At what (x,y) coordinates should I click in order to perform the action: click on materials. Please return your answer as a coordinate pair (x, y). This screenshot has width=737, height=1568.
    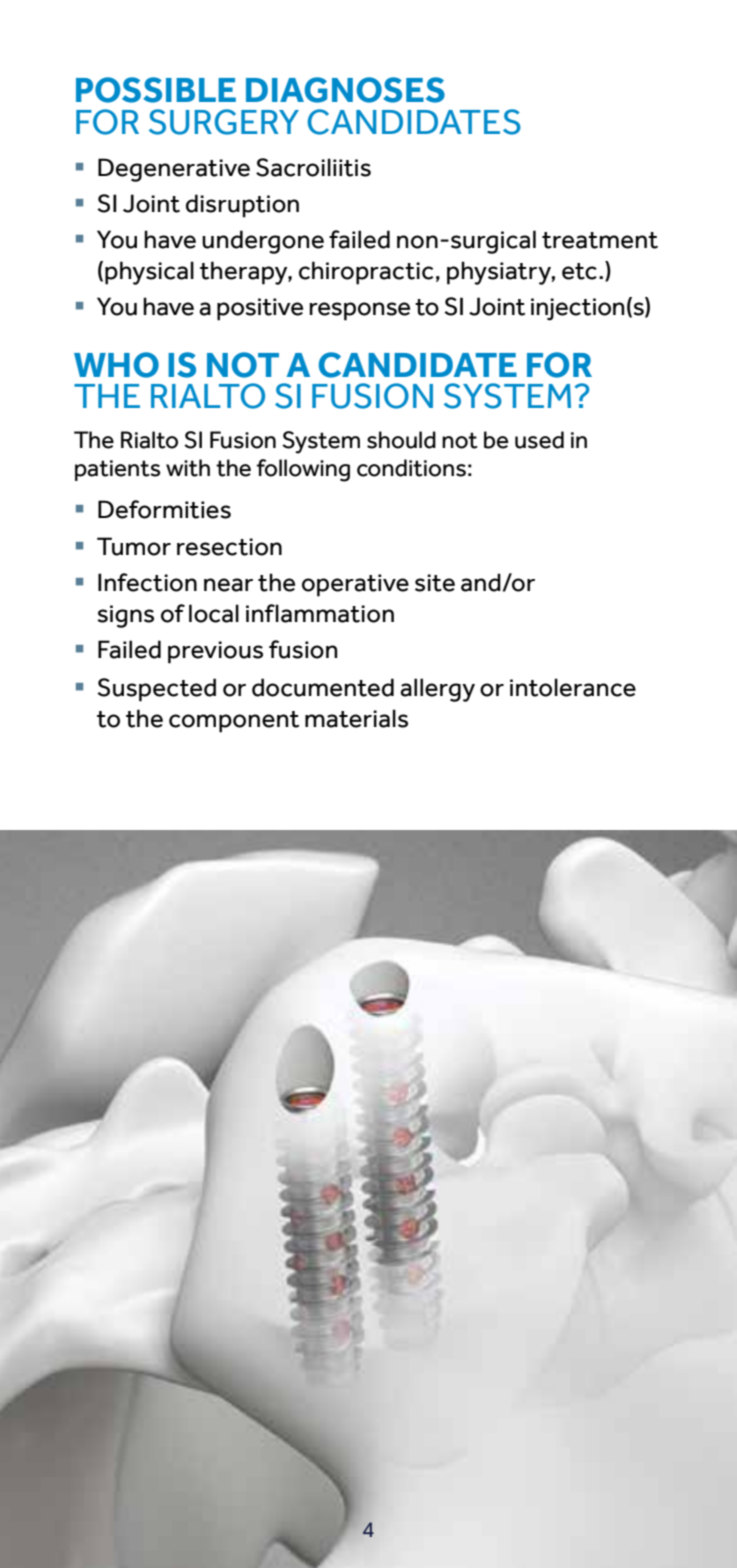
    Looking at the image, I should click on (356, 718).
